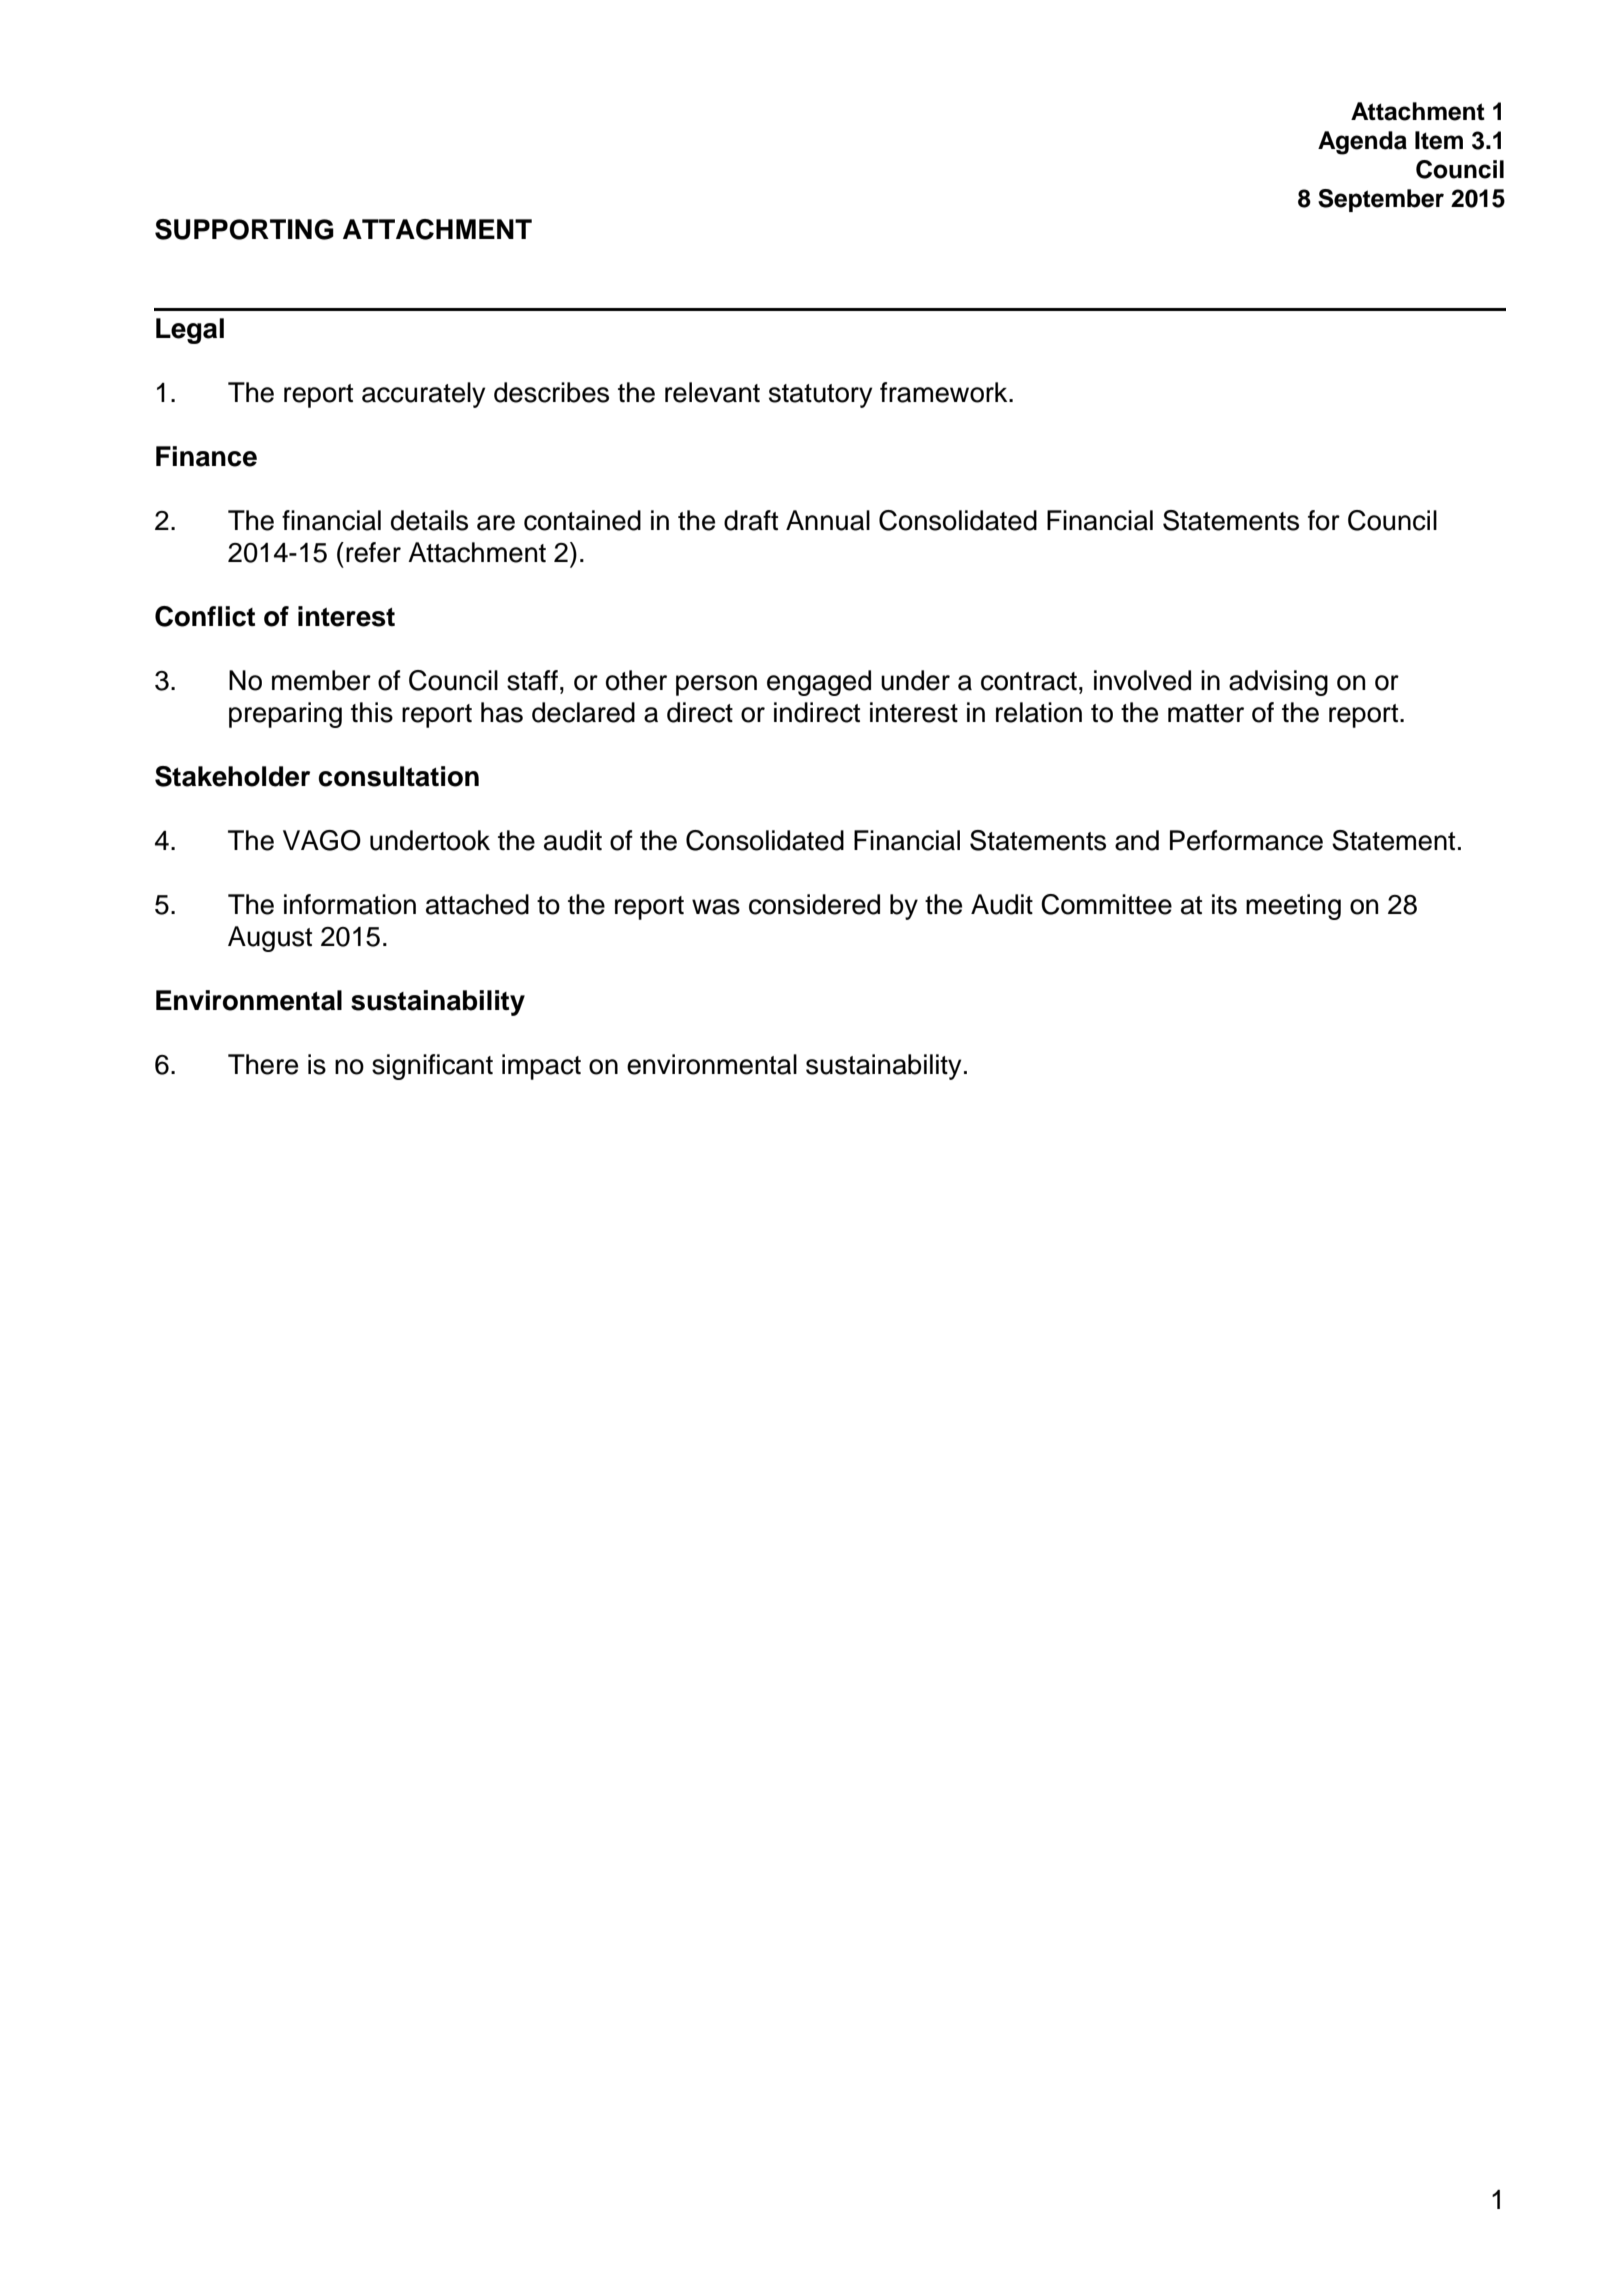  Describe the element at coordinates (1381, 200) in the screenshot. I see `September` at that location.
